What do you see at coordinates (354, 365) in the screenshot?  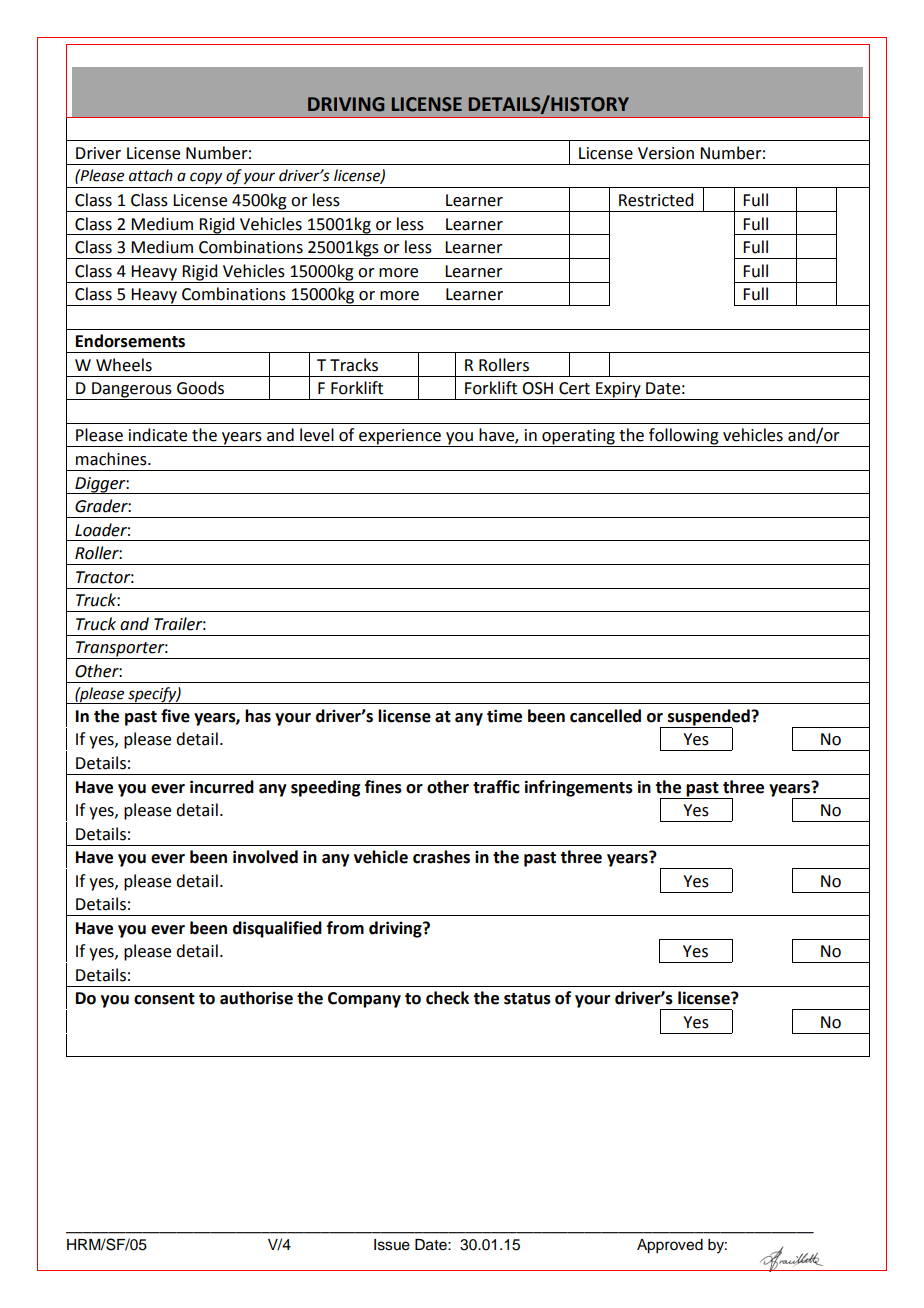 I see `Tracks` at bounding box center [354, 365].
